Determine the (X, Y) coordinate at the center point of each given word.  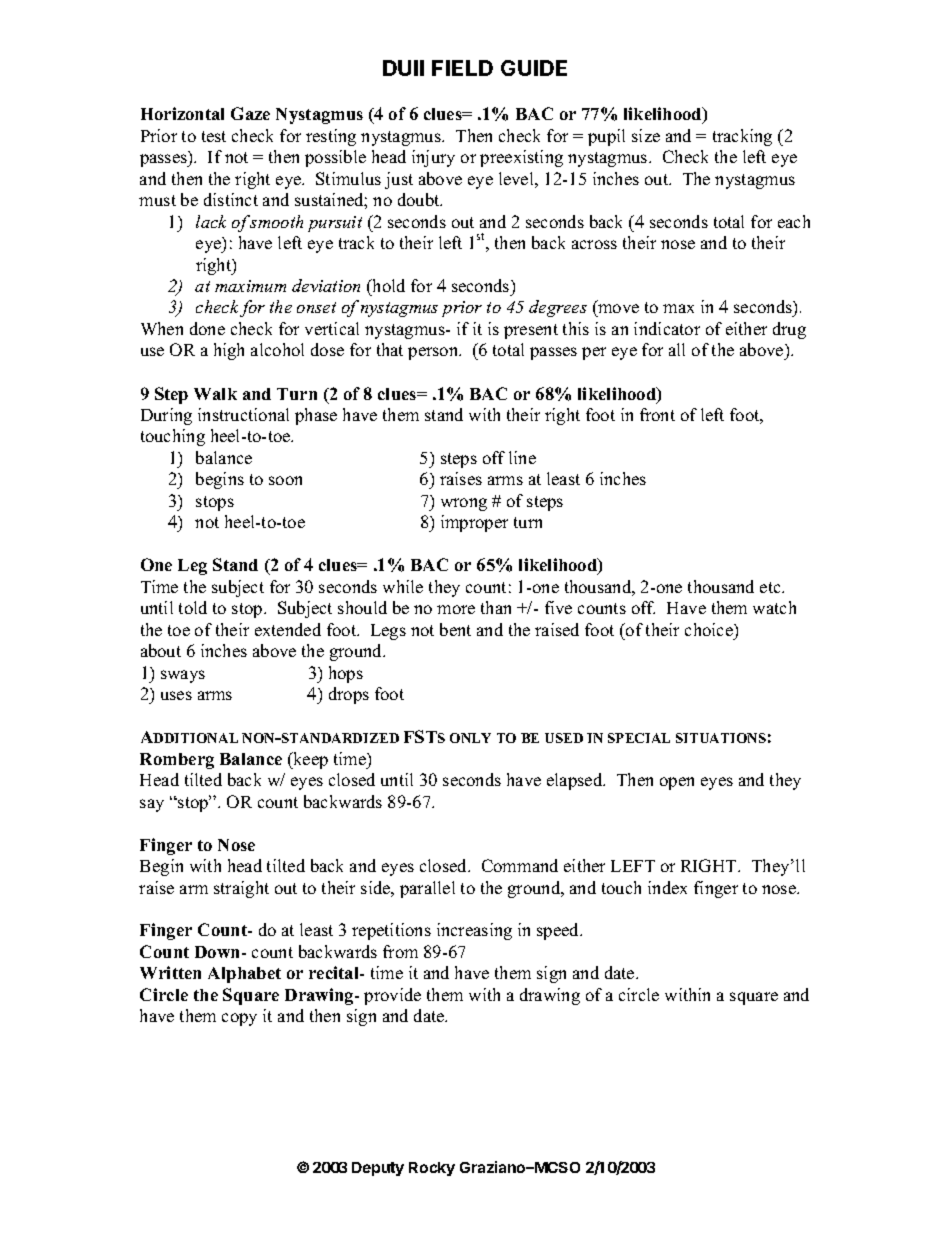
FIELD (462, 68)
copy (239, 1019)
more (456, 609)
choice (710, 629)
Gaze (250, 113)
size (646, 135)
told (193, 607)
